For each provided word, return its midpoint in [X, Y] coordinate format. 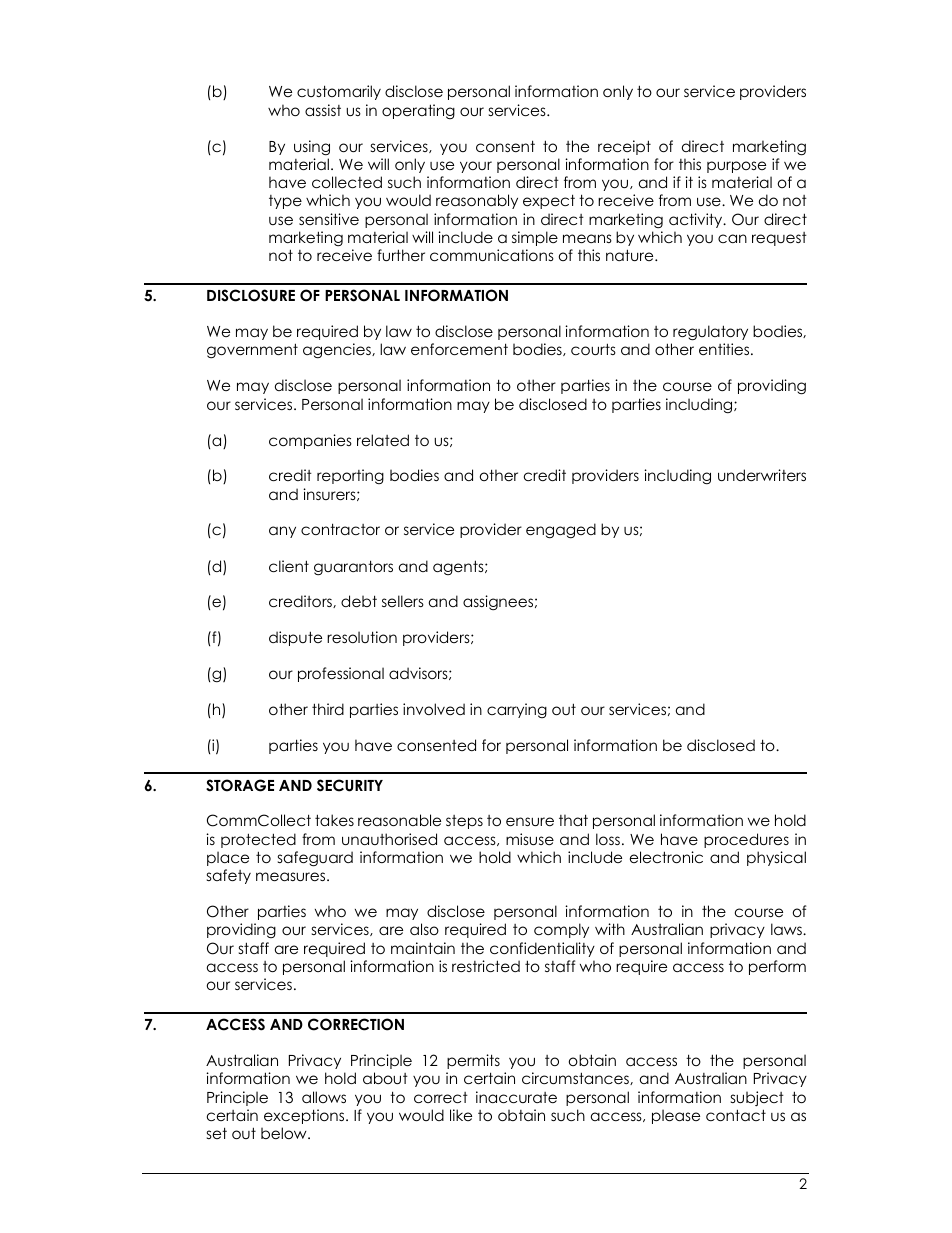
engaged [561, 531]
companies [310, 441]
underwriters [762, 475]
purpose [736, 167]
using [312, 148]
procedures [746, 840]
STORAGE [240, 785]
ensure [530, 821]
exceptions [305, 1116]
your [476, 167]
